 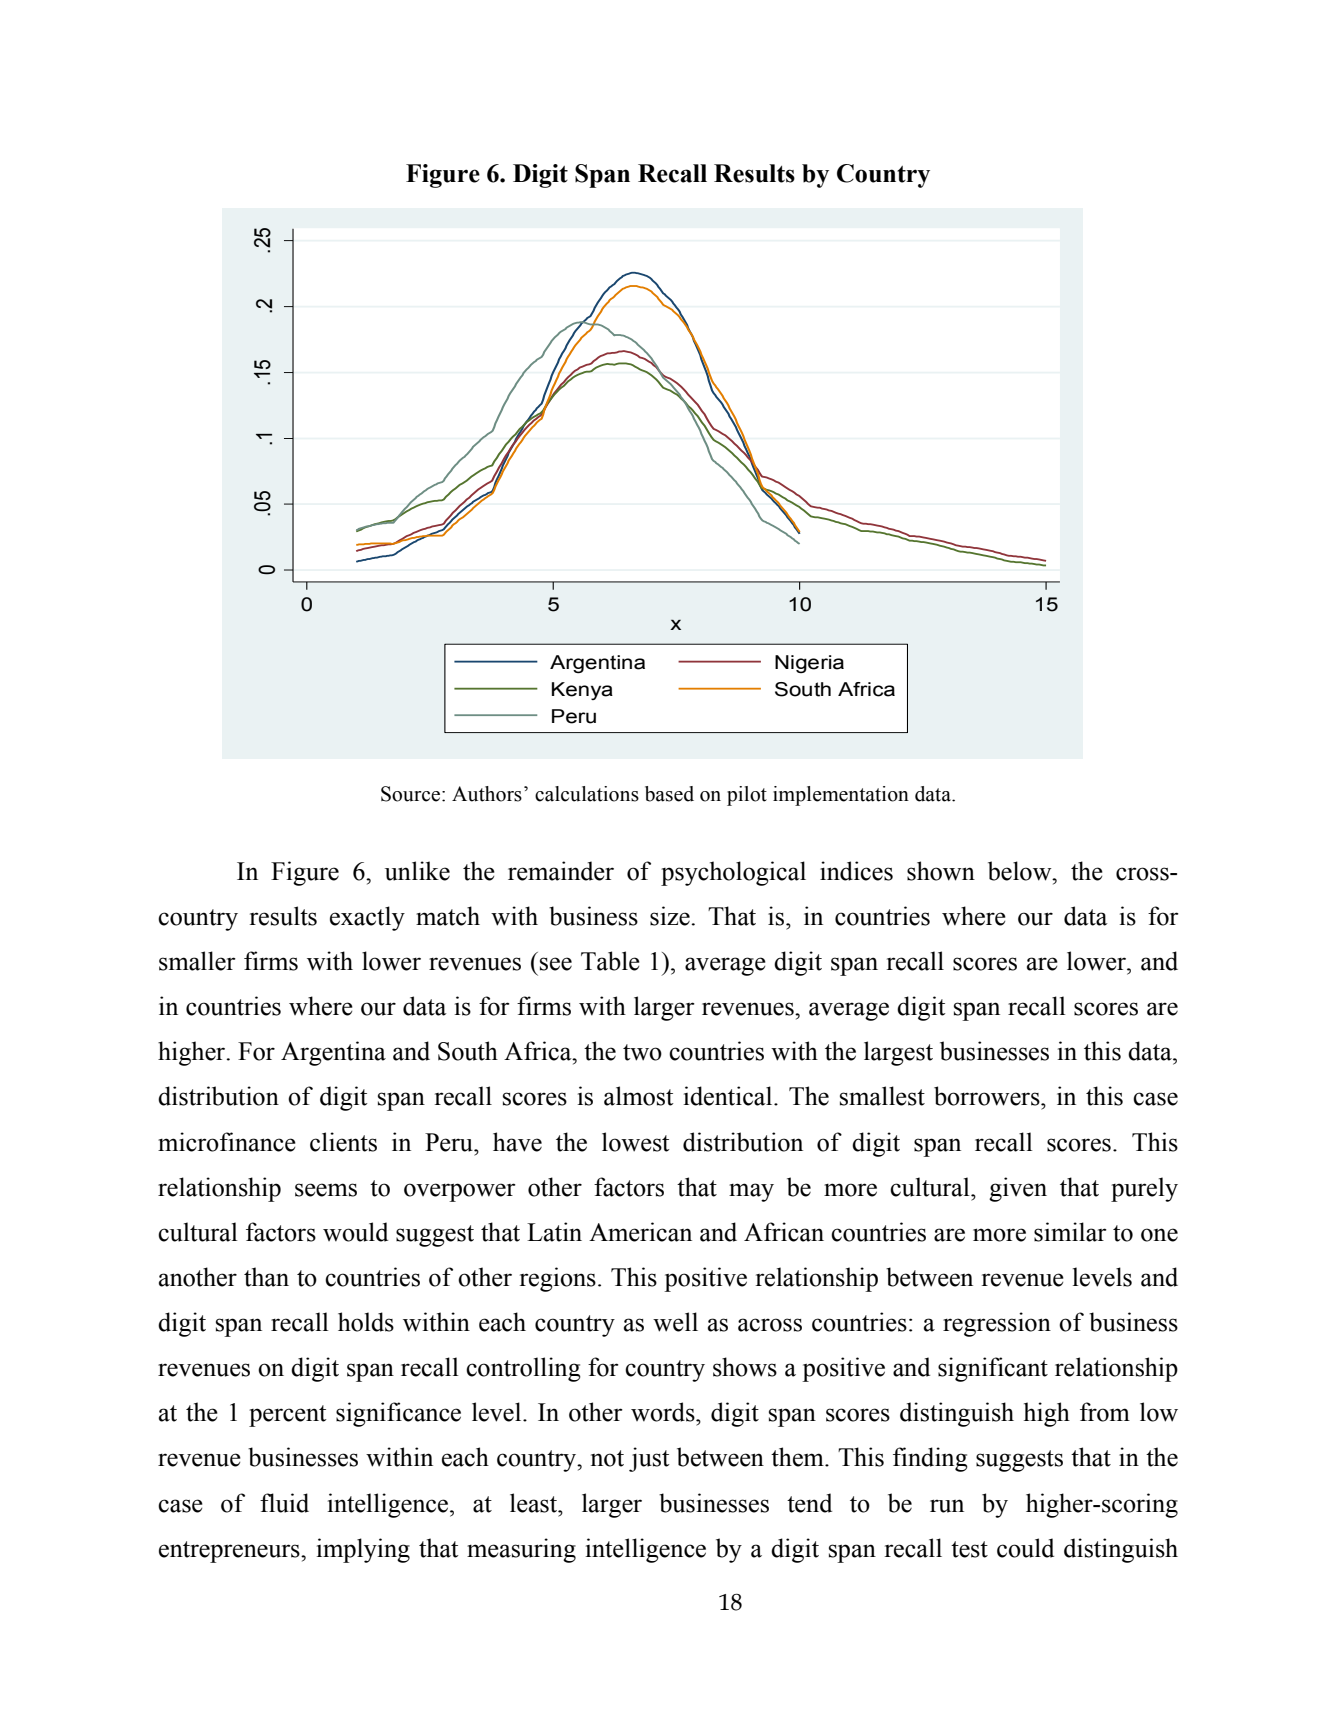 I want to click on almost, so click(x=639, y=1096).
